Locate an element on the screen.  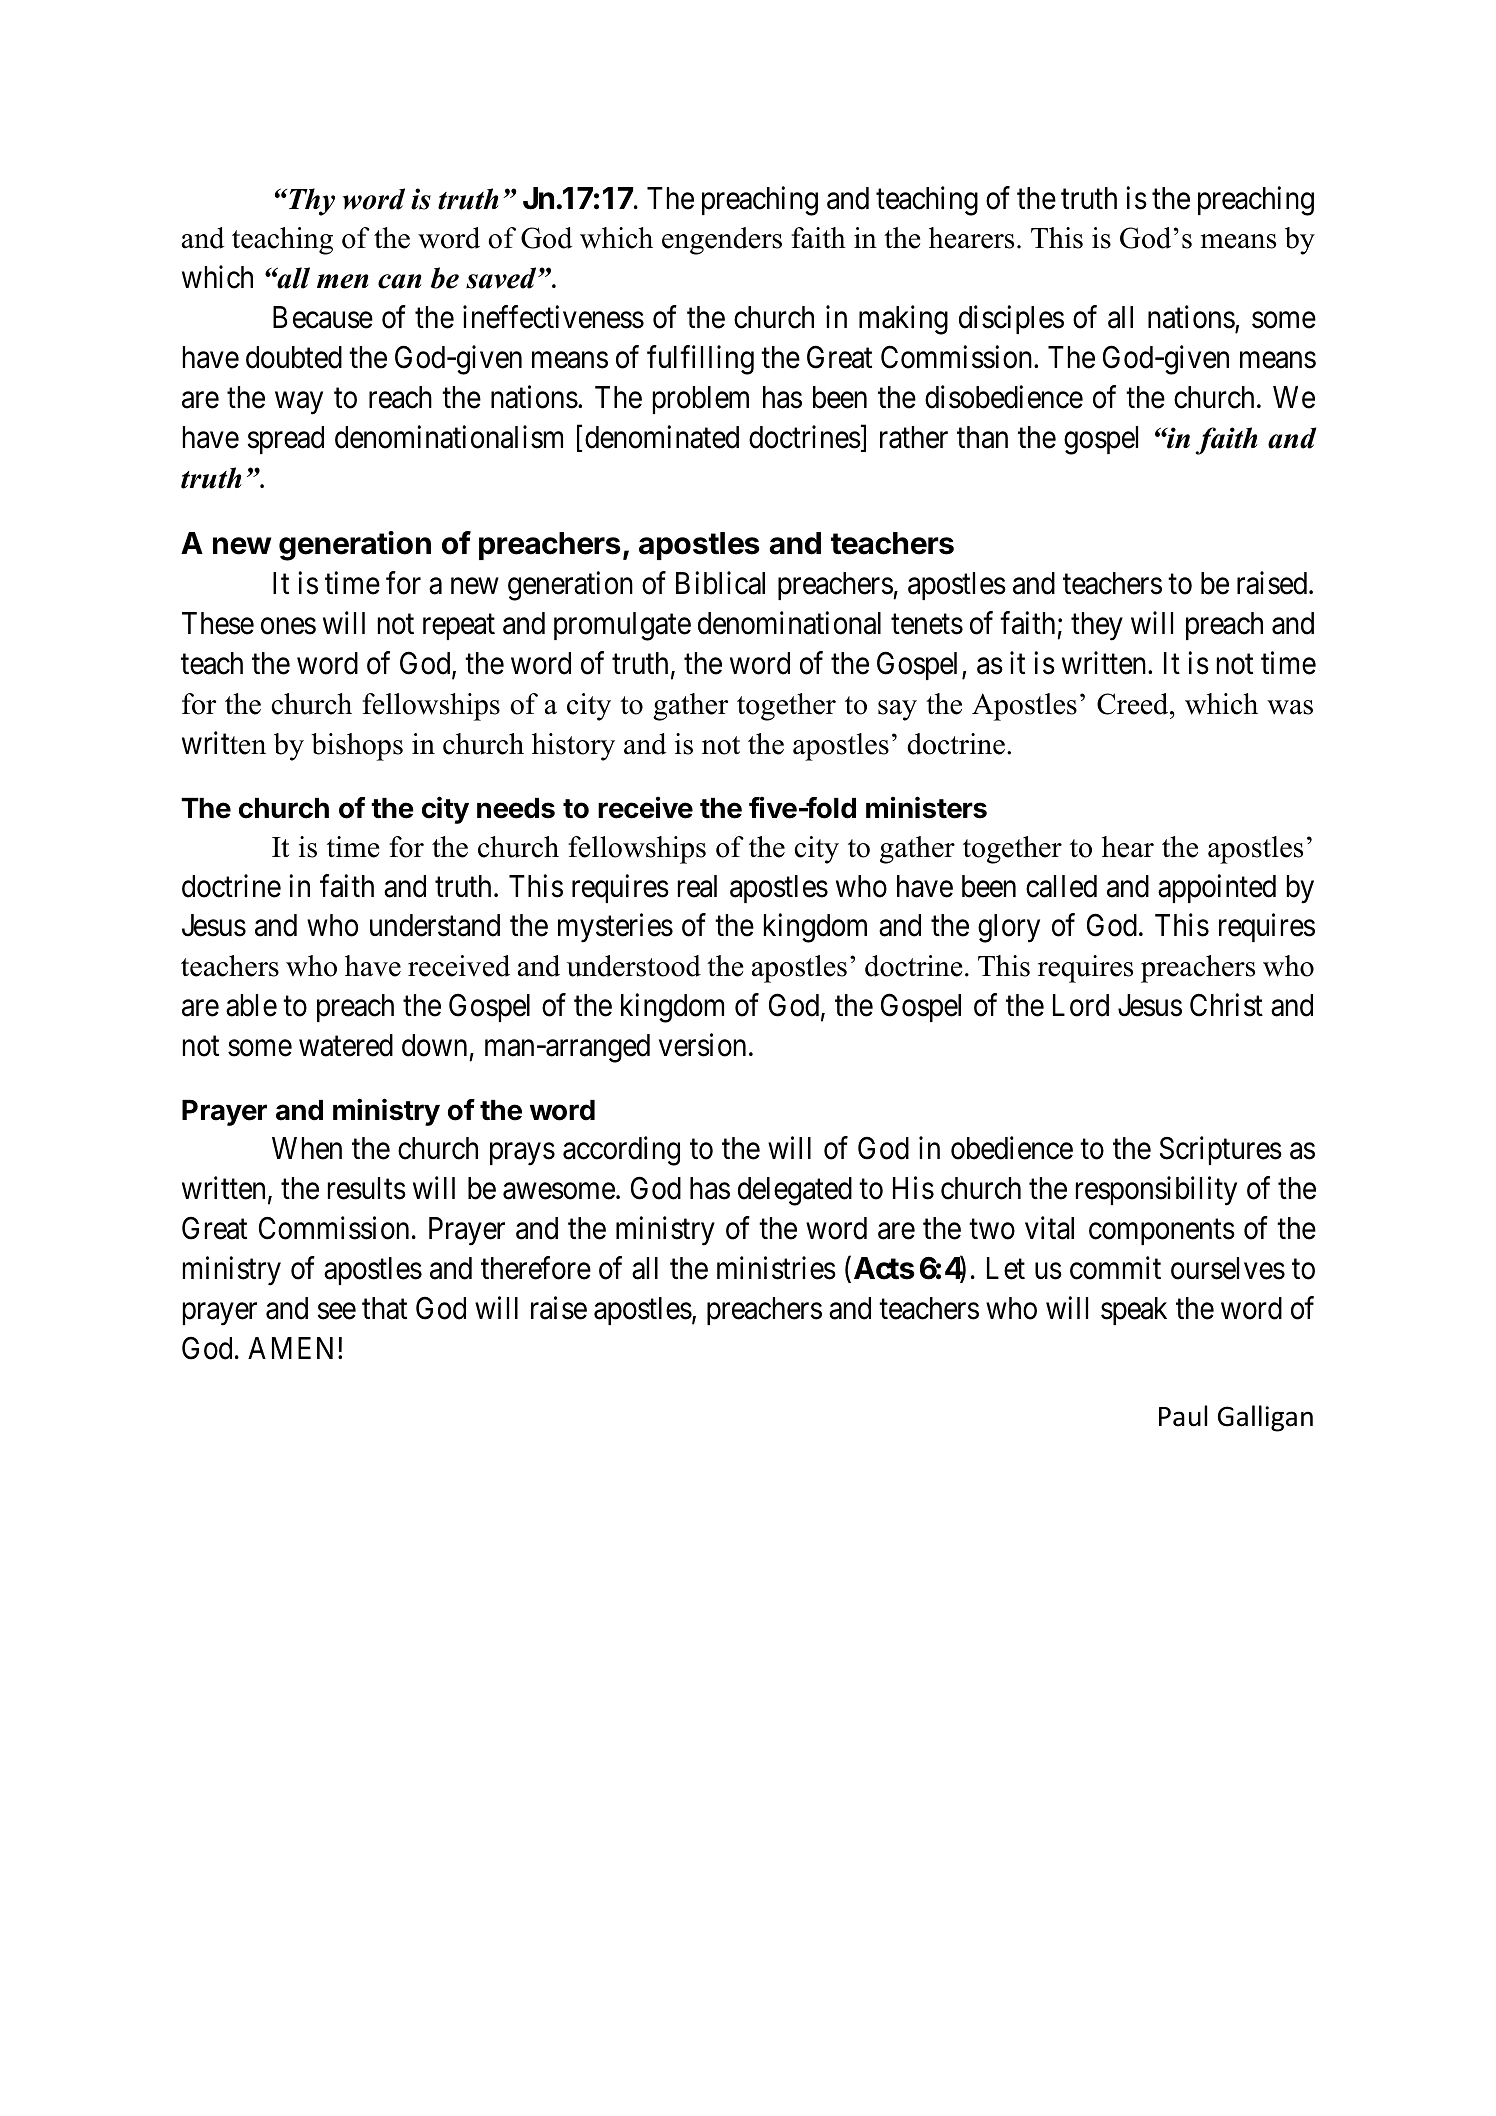
Biblical is located at coordinates (720, 583).
